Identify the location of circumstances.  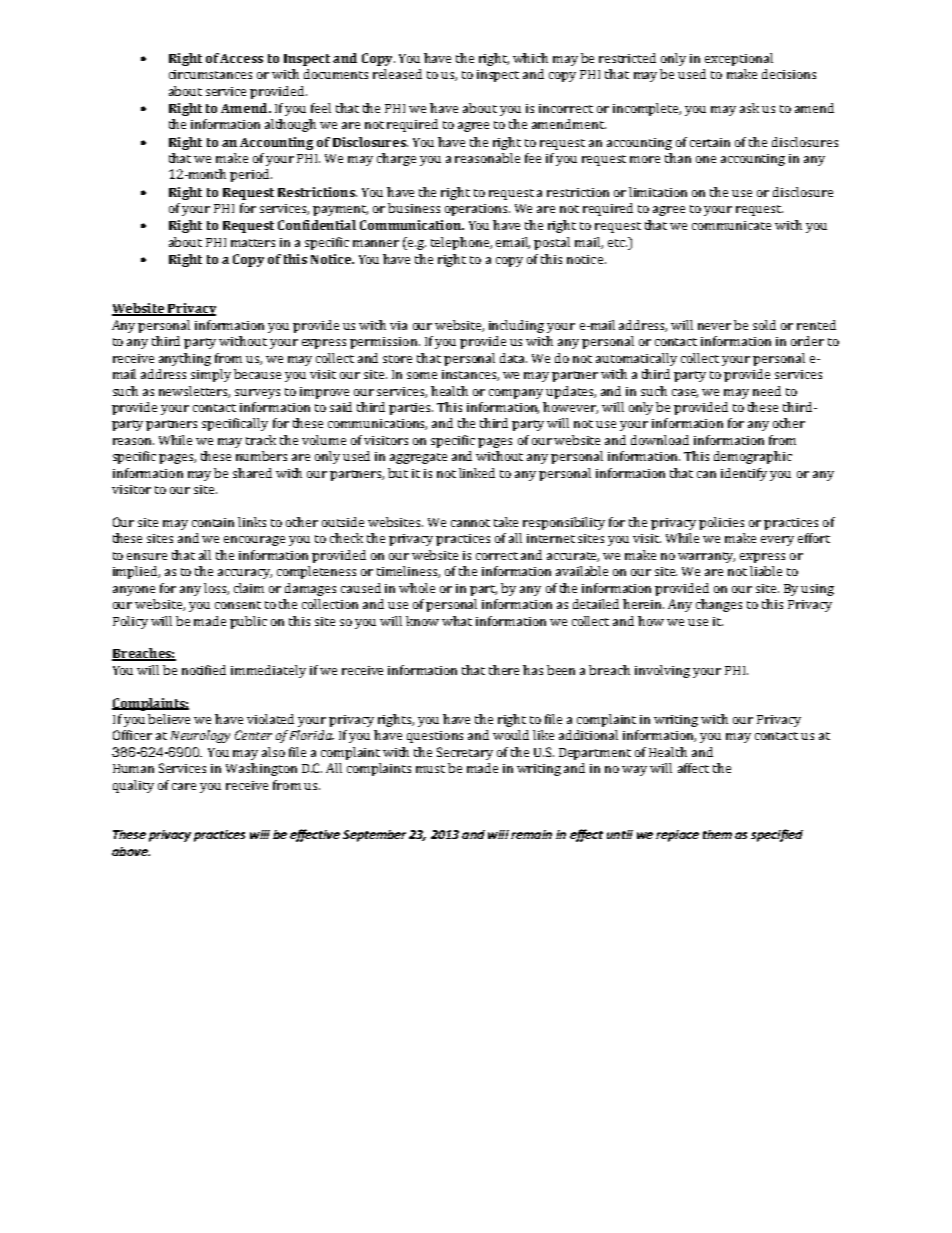
(210, 74).
